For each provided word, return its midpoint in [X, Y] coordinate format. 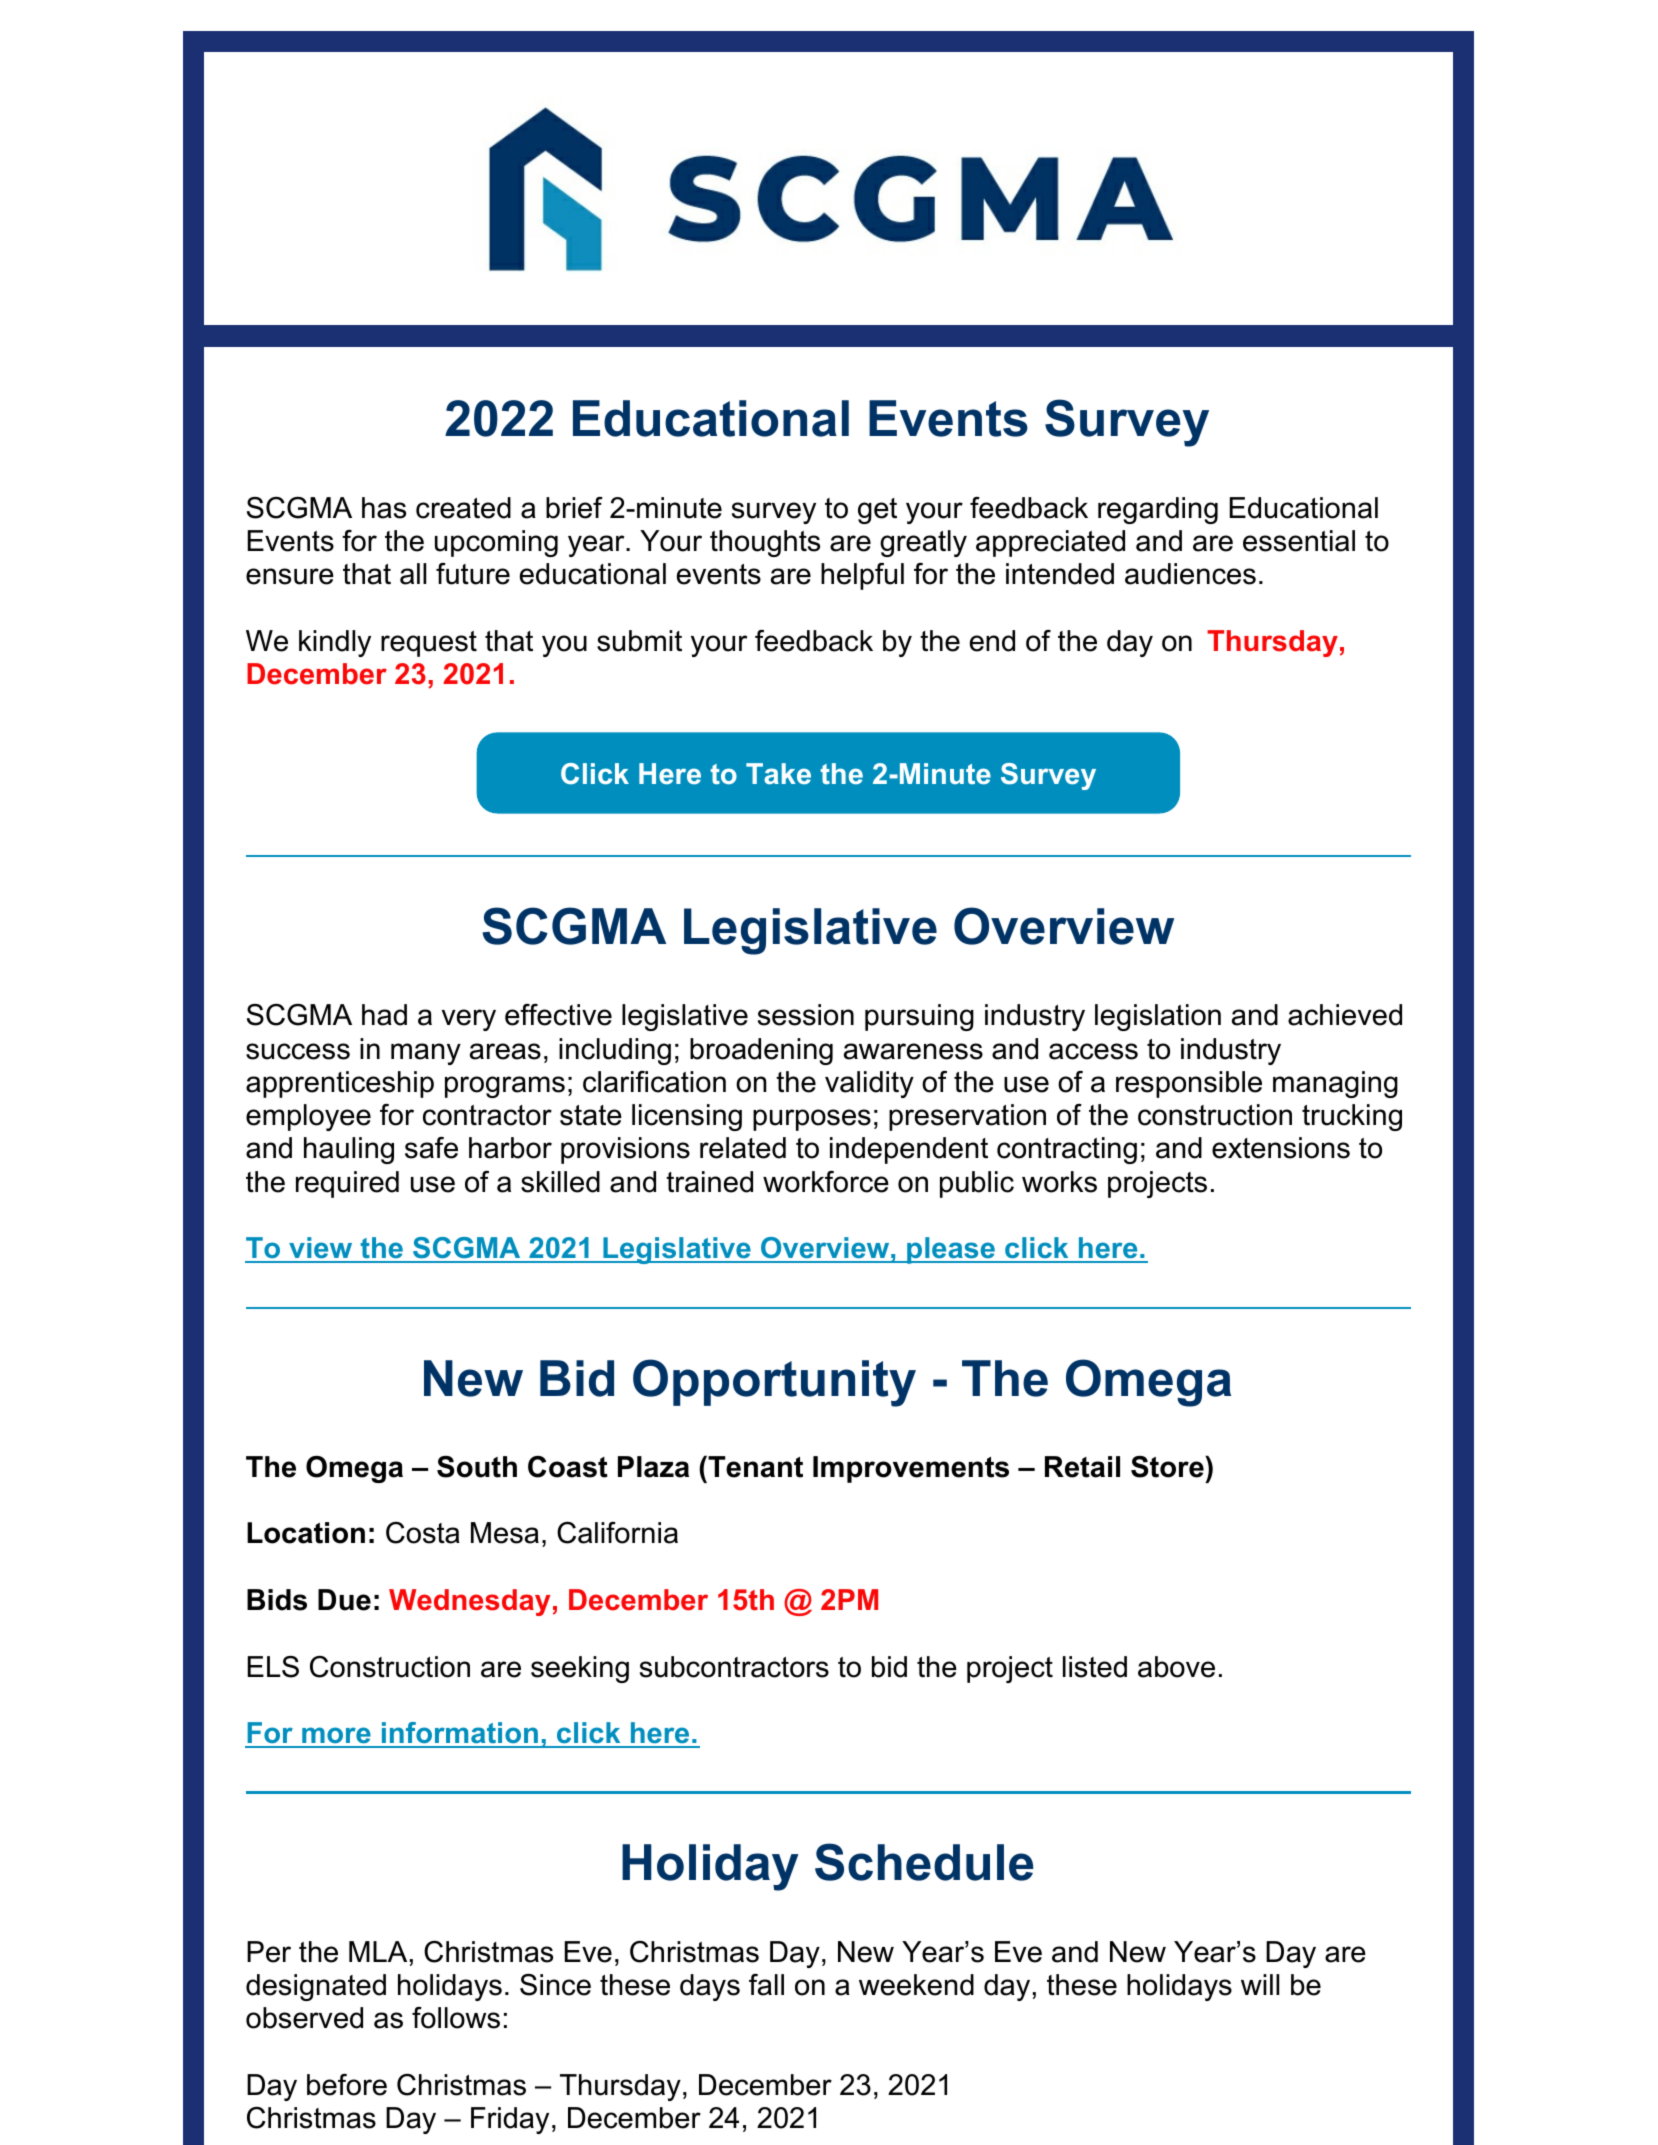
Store [1168, 1467]
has [384, 508]
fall [766, 1985]
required [347, 1184]
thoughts [765, 543]
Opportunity [774, 1383]
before [347, 2085]
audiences [1190, 574]
